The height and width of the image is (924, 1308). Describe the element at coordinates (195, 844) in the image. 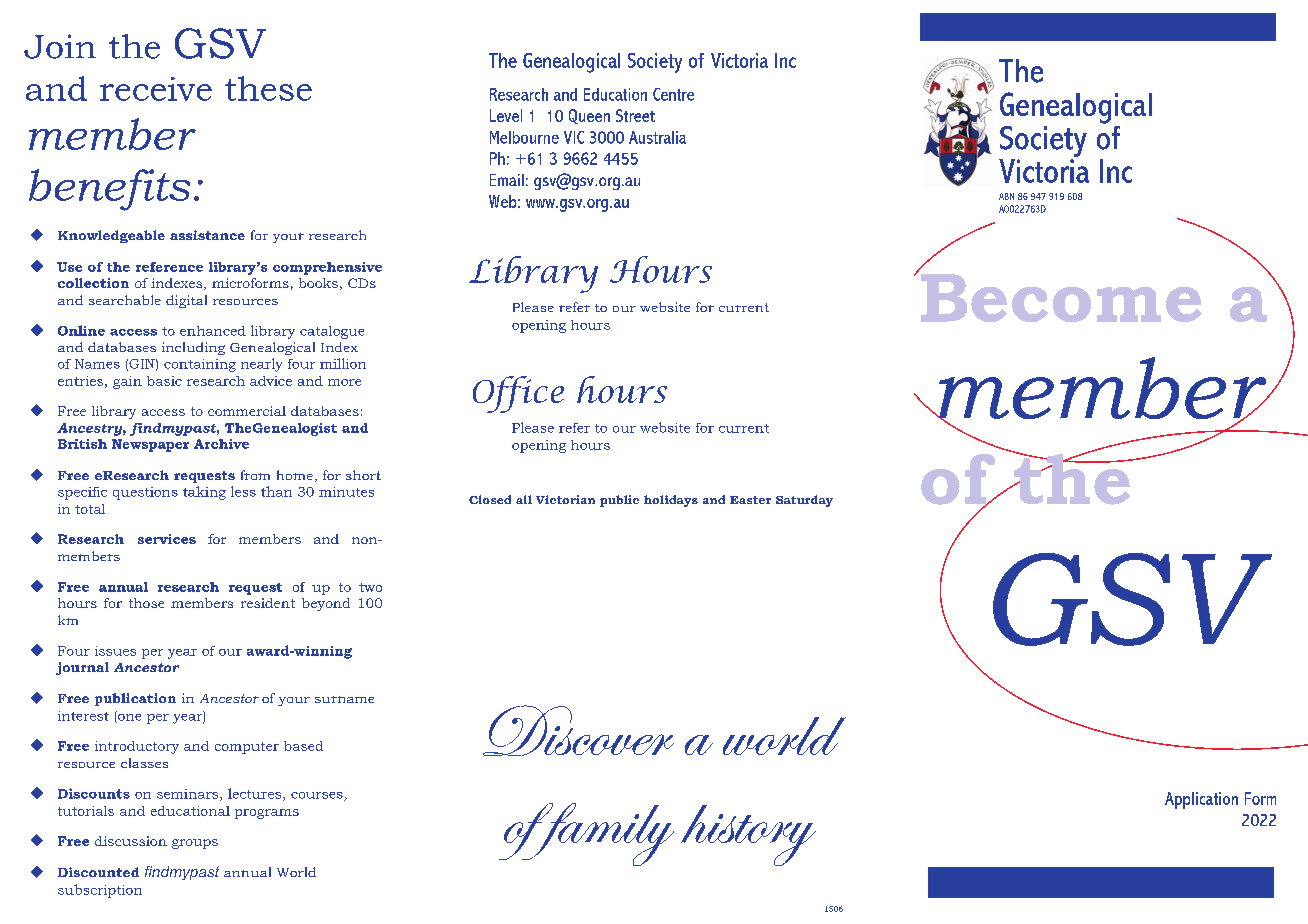

I see `groups` at that location.
